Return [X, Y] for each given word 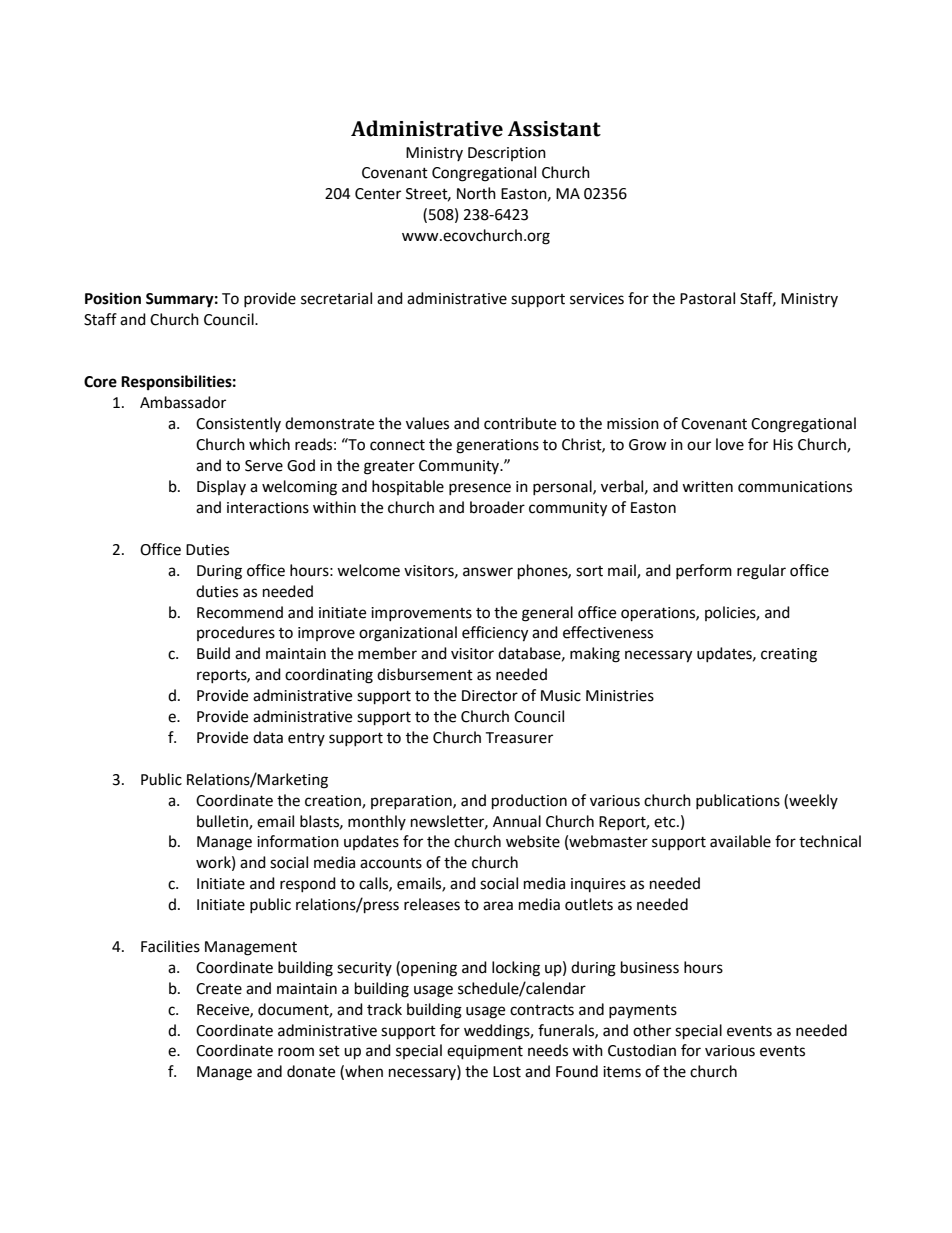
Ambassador [183, 402]
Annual [517, 821]
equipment [485, 1052]
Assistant [554, 129]
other [652, 1030]
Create [219, 989]
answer [488, 572]
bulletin [223, 822]
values [427, 423]
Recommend [240, 612]
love [730, 444]
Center [378, 194]
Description [507, 154]
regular [761, 572]
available [740, 841]
